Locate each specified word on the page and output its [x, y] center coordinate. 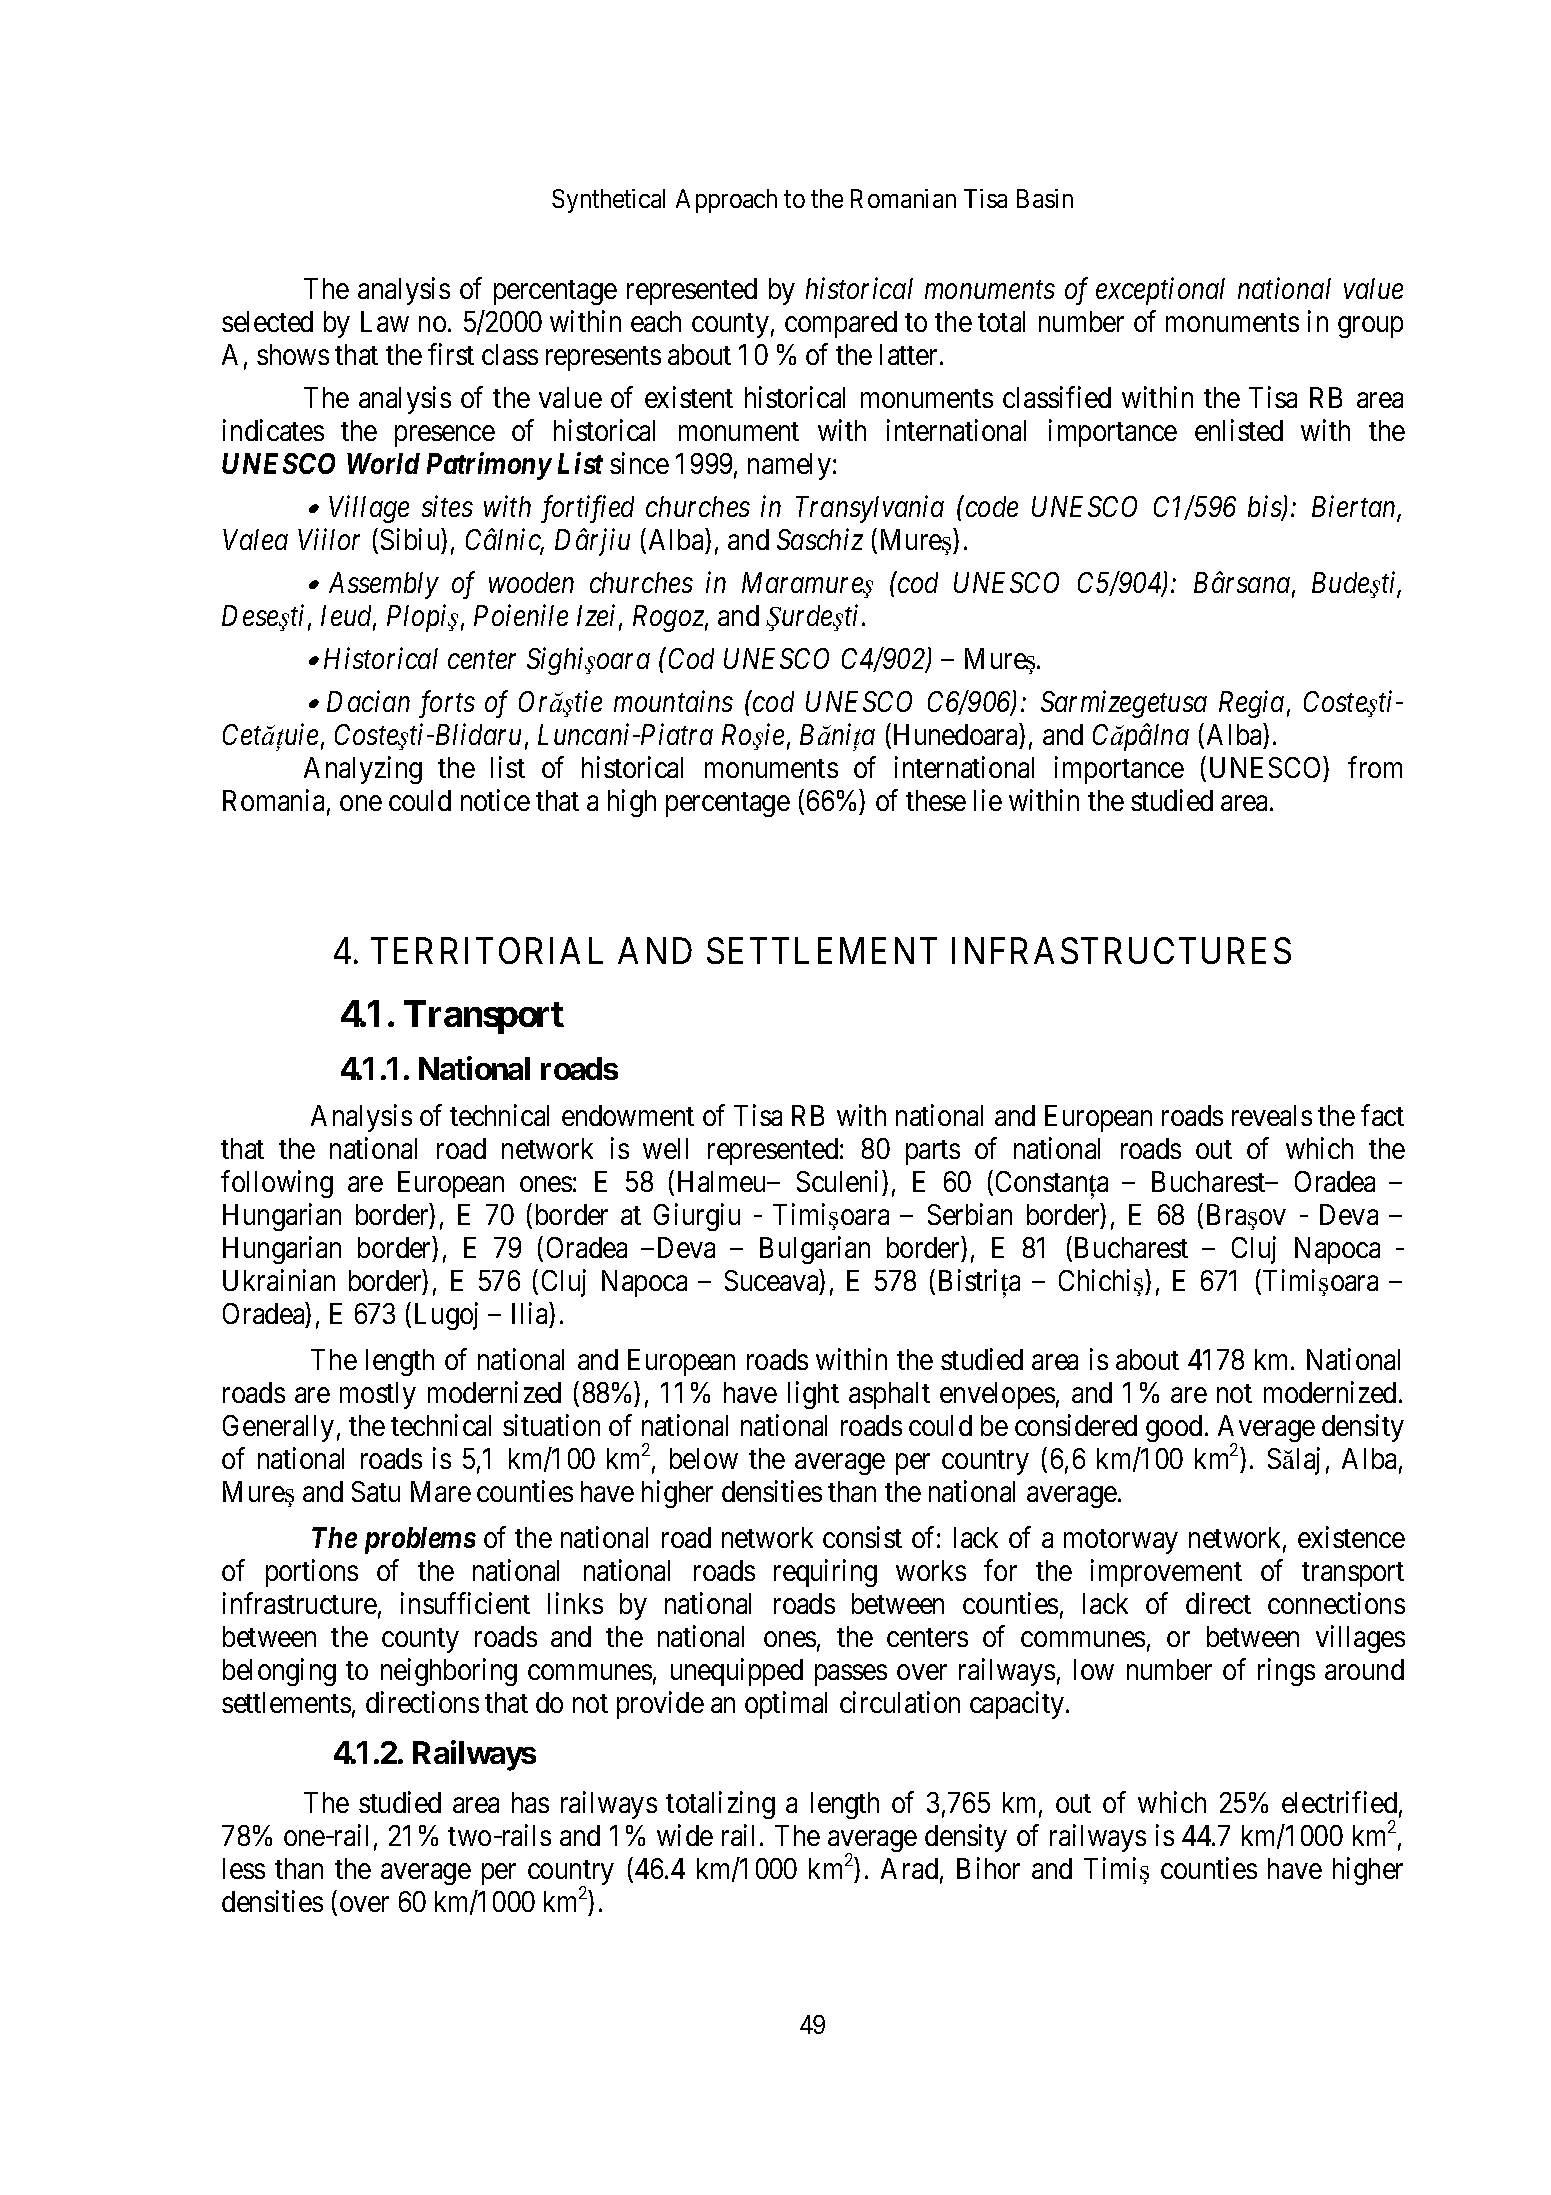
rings [1286, 1672]
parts [933, 1153]
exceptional [1160, 291]
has [530, 1802]
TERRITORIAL [487, 950]
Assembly [384, 585]
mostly [378, 1395]
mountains [673, 701]
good [1174, 1428]
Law [385, 321]
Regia [1251, 704]
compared [841, 324]
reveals [1272, 1115]
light [813, 1395]
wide [685, 1835]
